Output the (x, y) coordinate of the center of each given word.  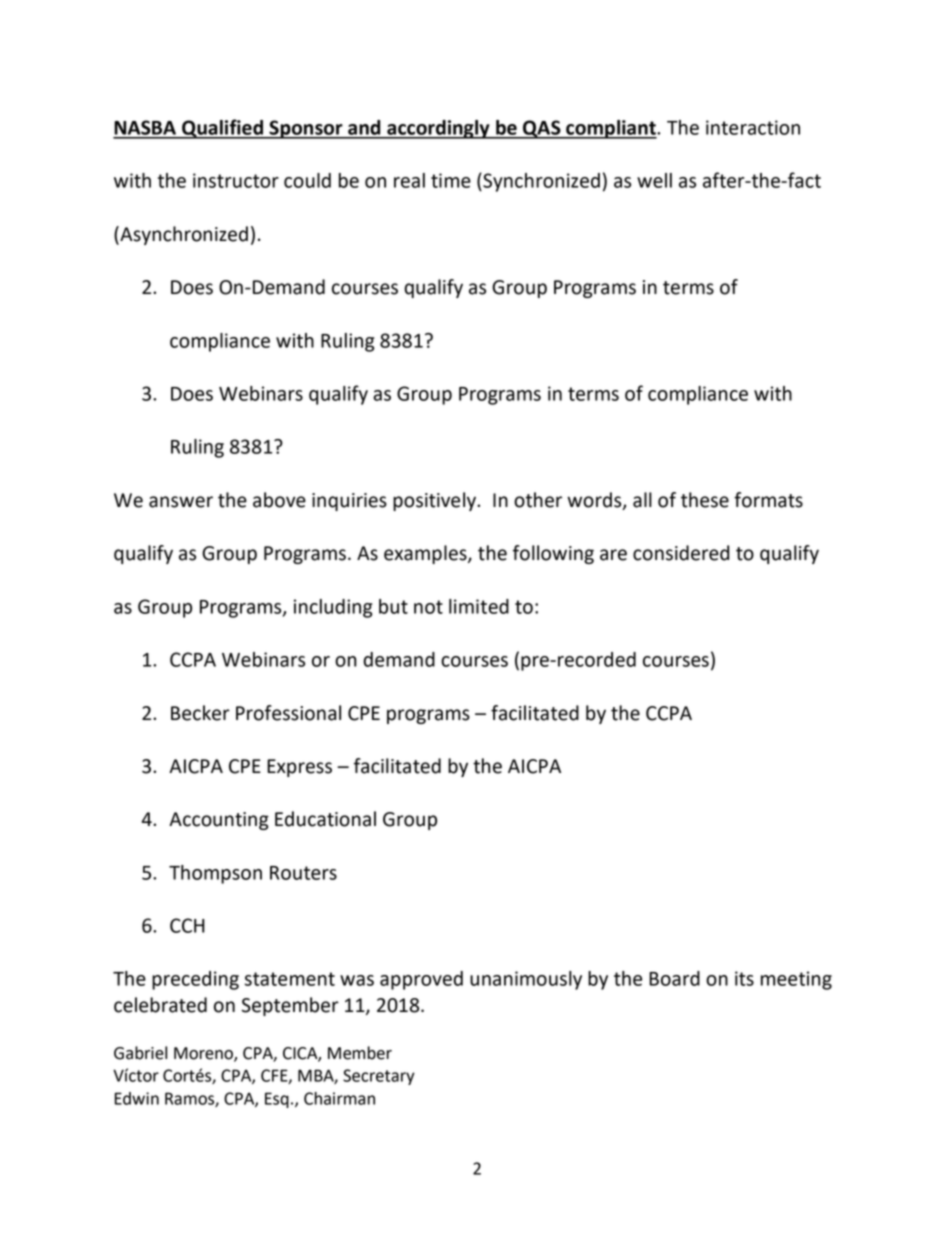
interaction (753, 127)
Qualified (222, 129)
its (744, 978)
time (451, 180)
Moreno (204, 1054)
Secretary (379, 1077)
